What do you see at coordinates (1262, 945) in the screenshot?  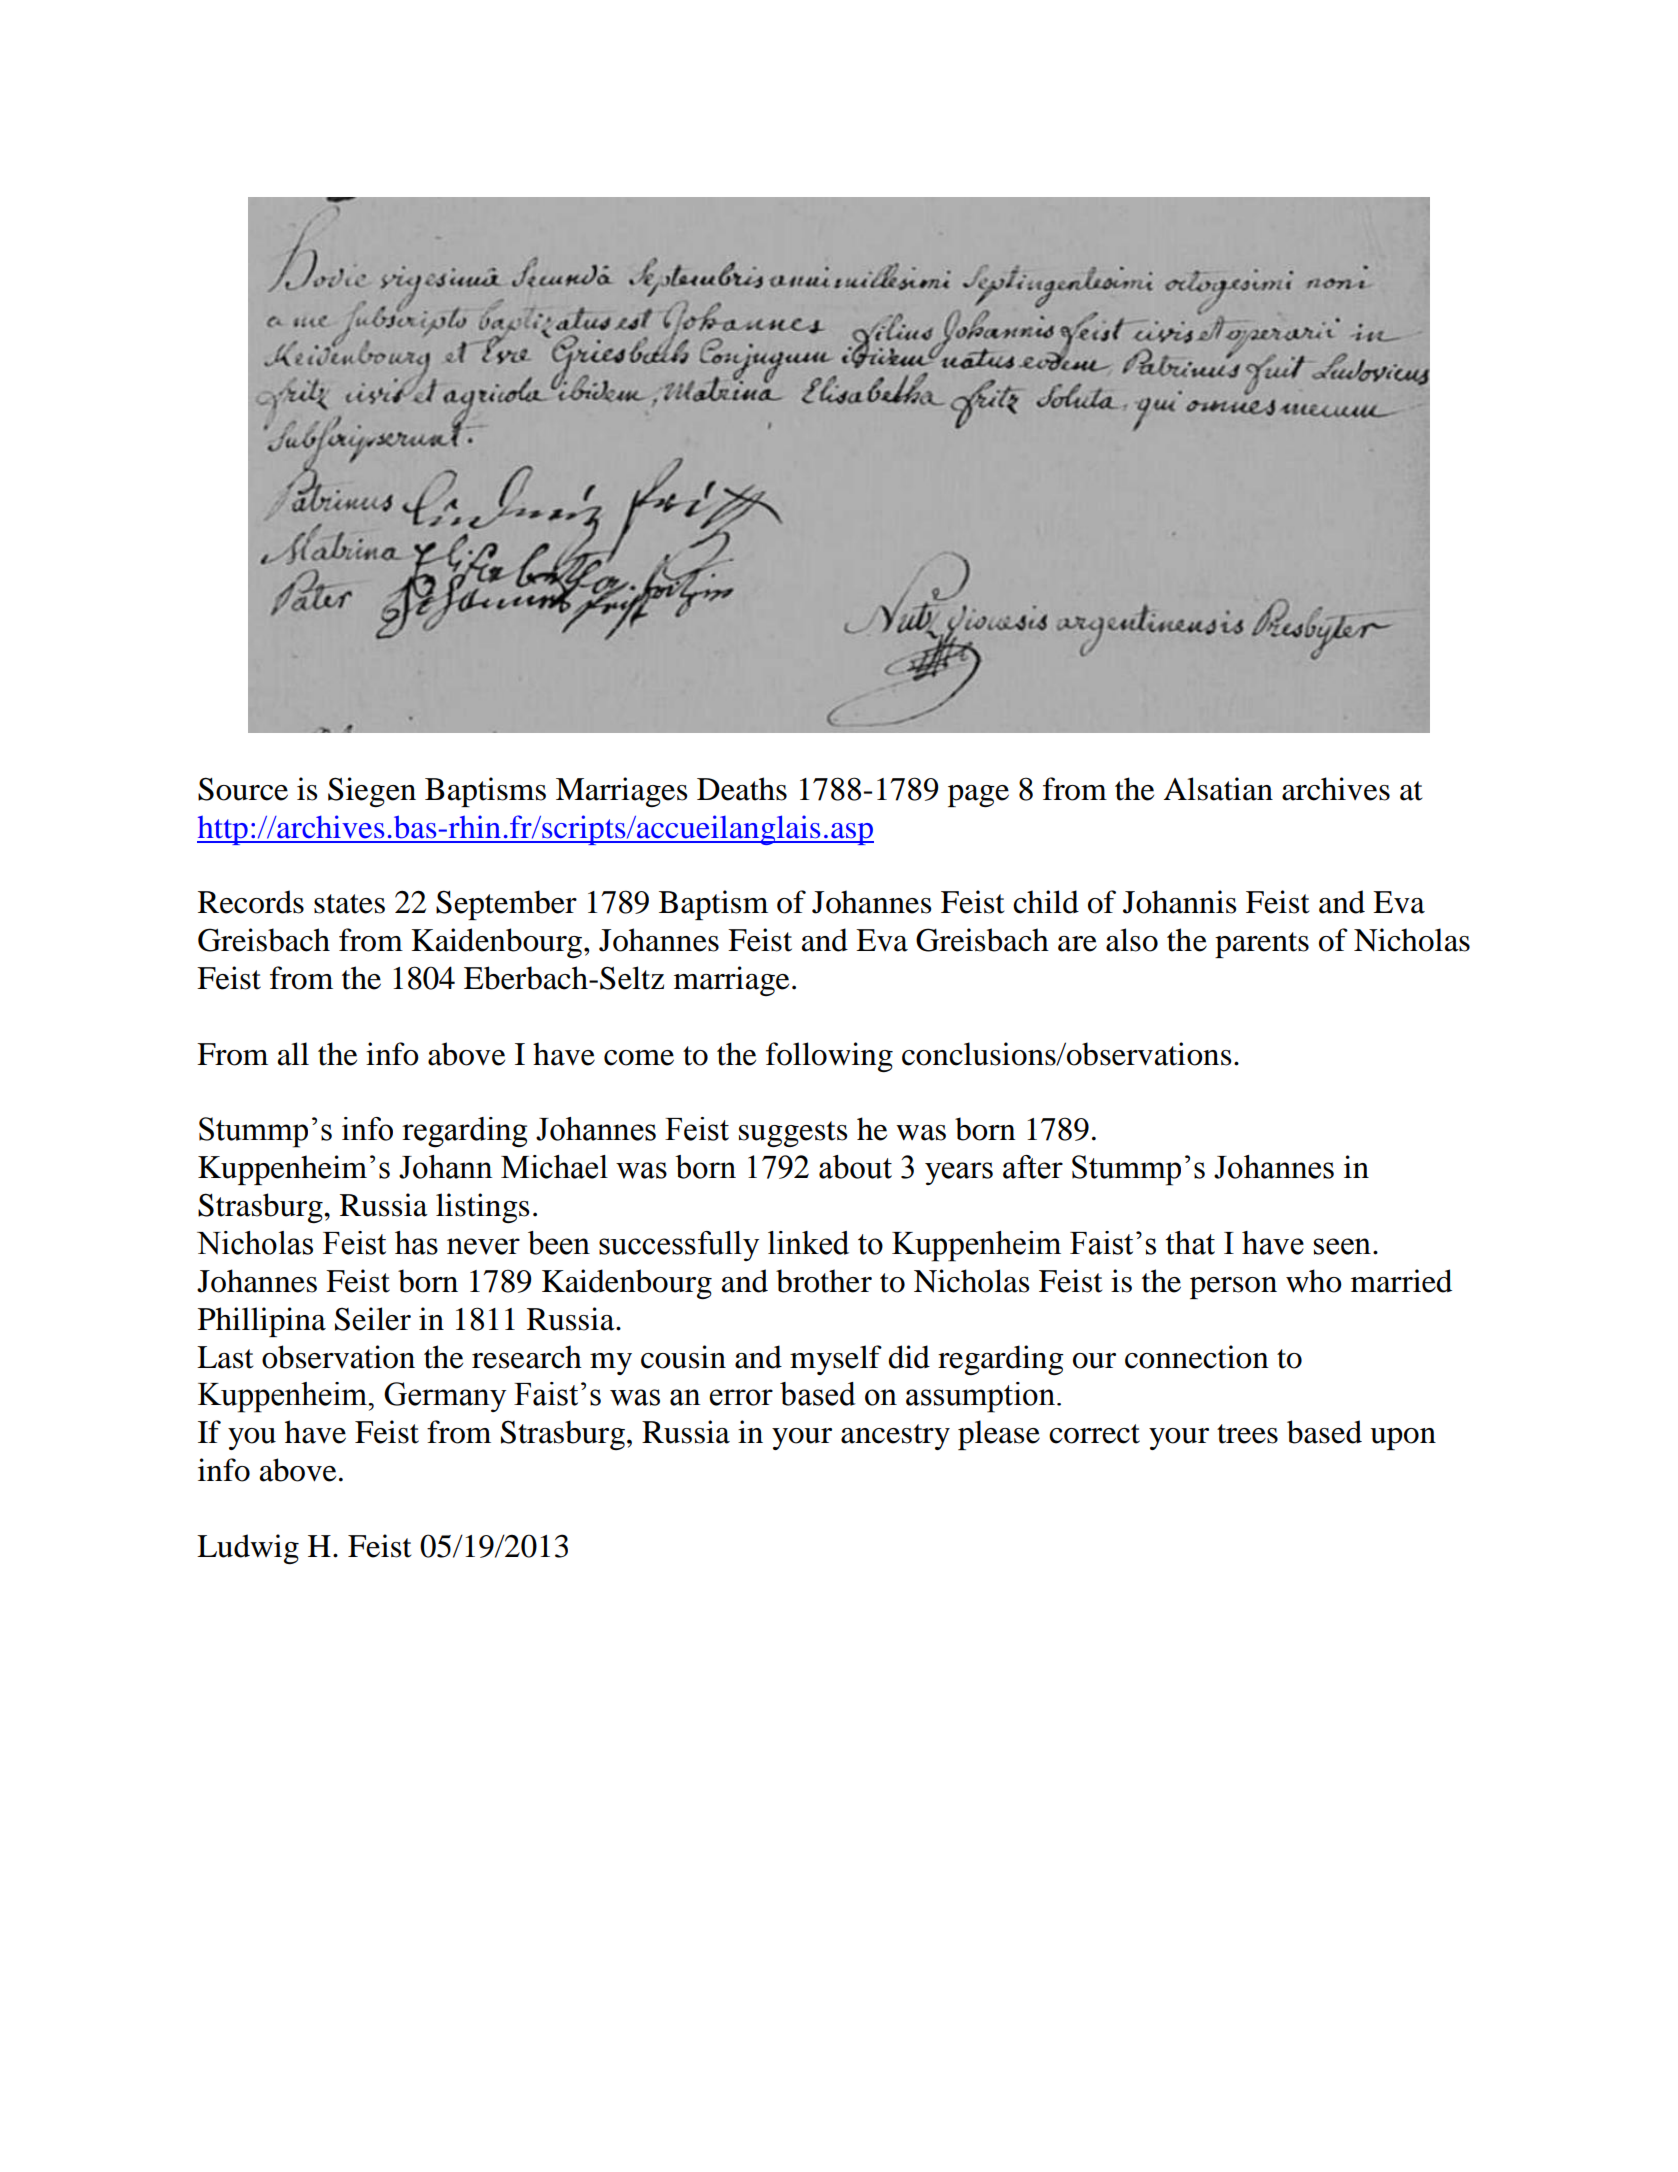 I see `parents` at bounding box center [1262, 945].
